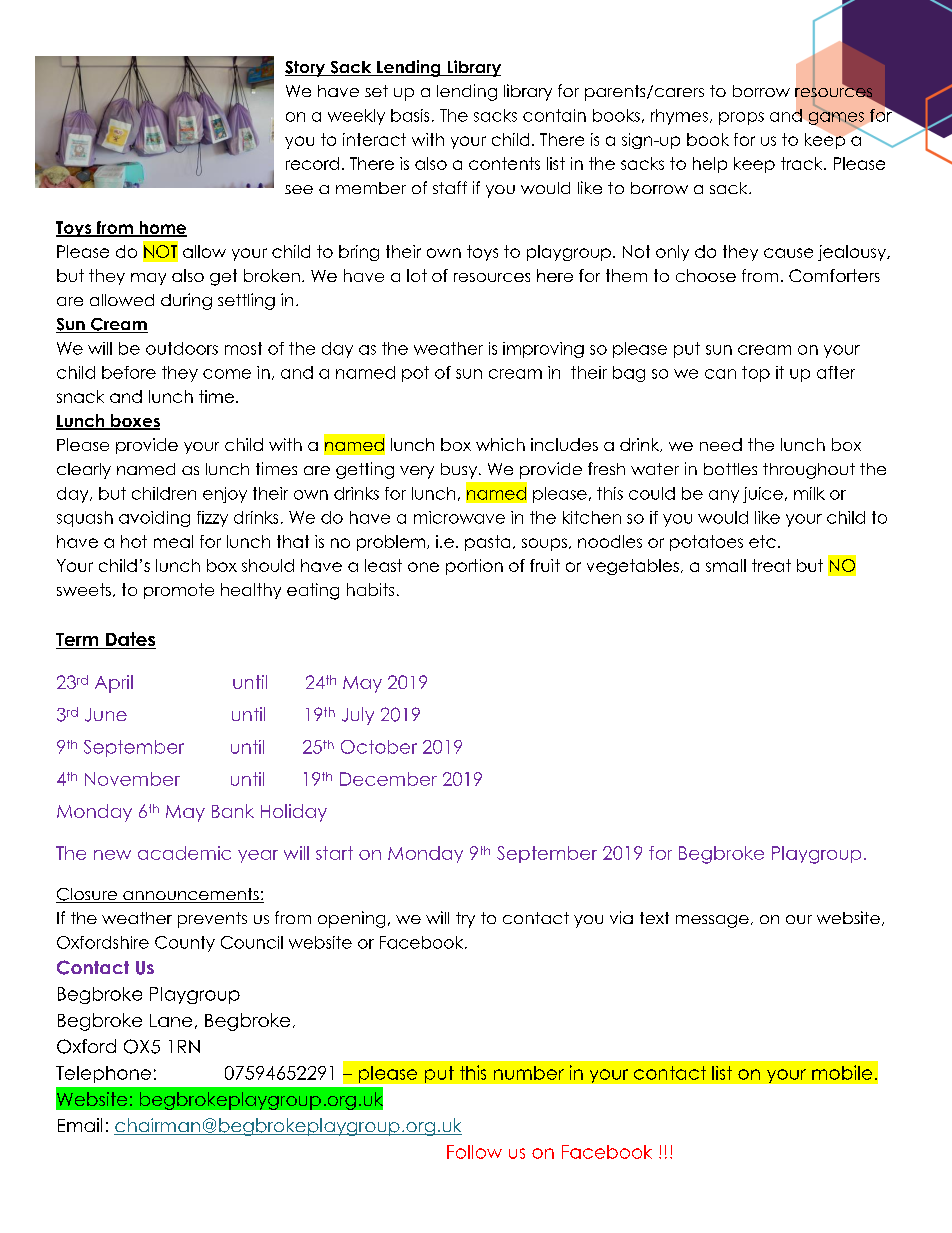 This page has height=1233, width=952. What do you see at coordinates (179, 591) in the page?
I see `promote` at bounding box center [179, 591].
